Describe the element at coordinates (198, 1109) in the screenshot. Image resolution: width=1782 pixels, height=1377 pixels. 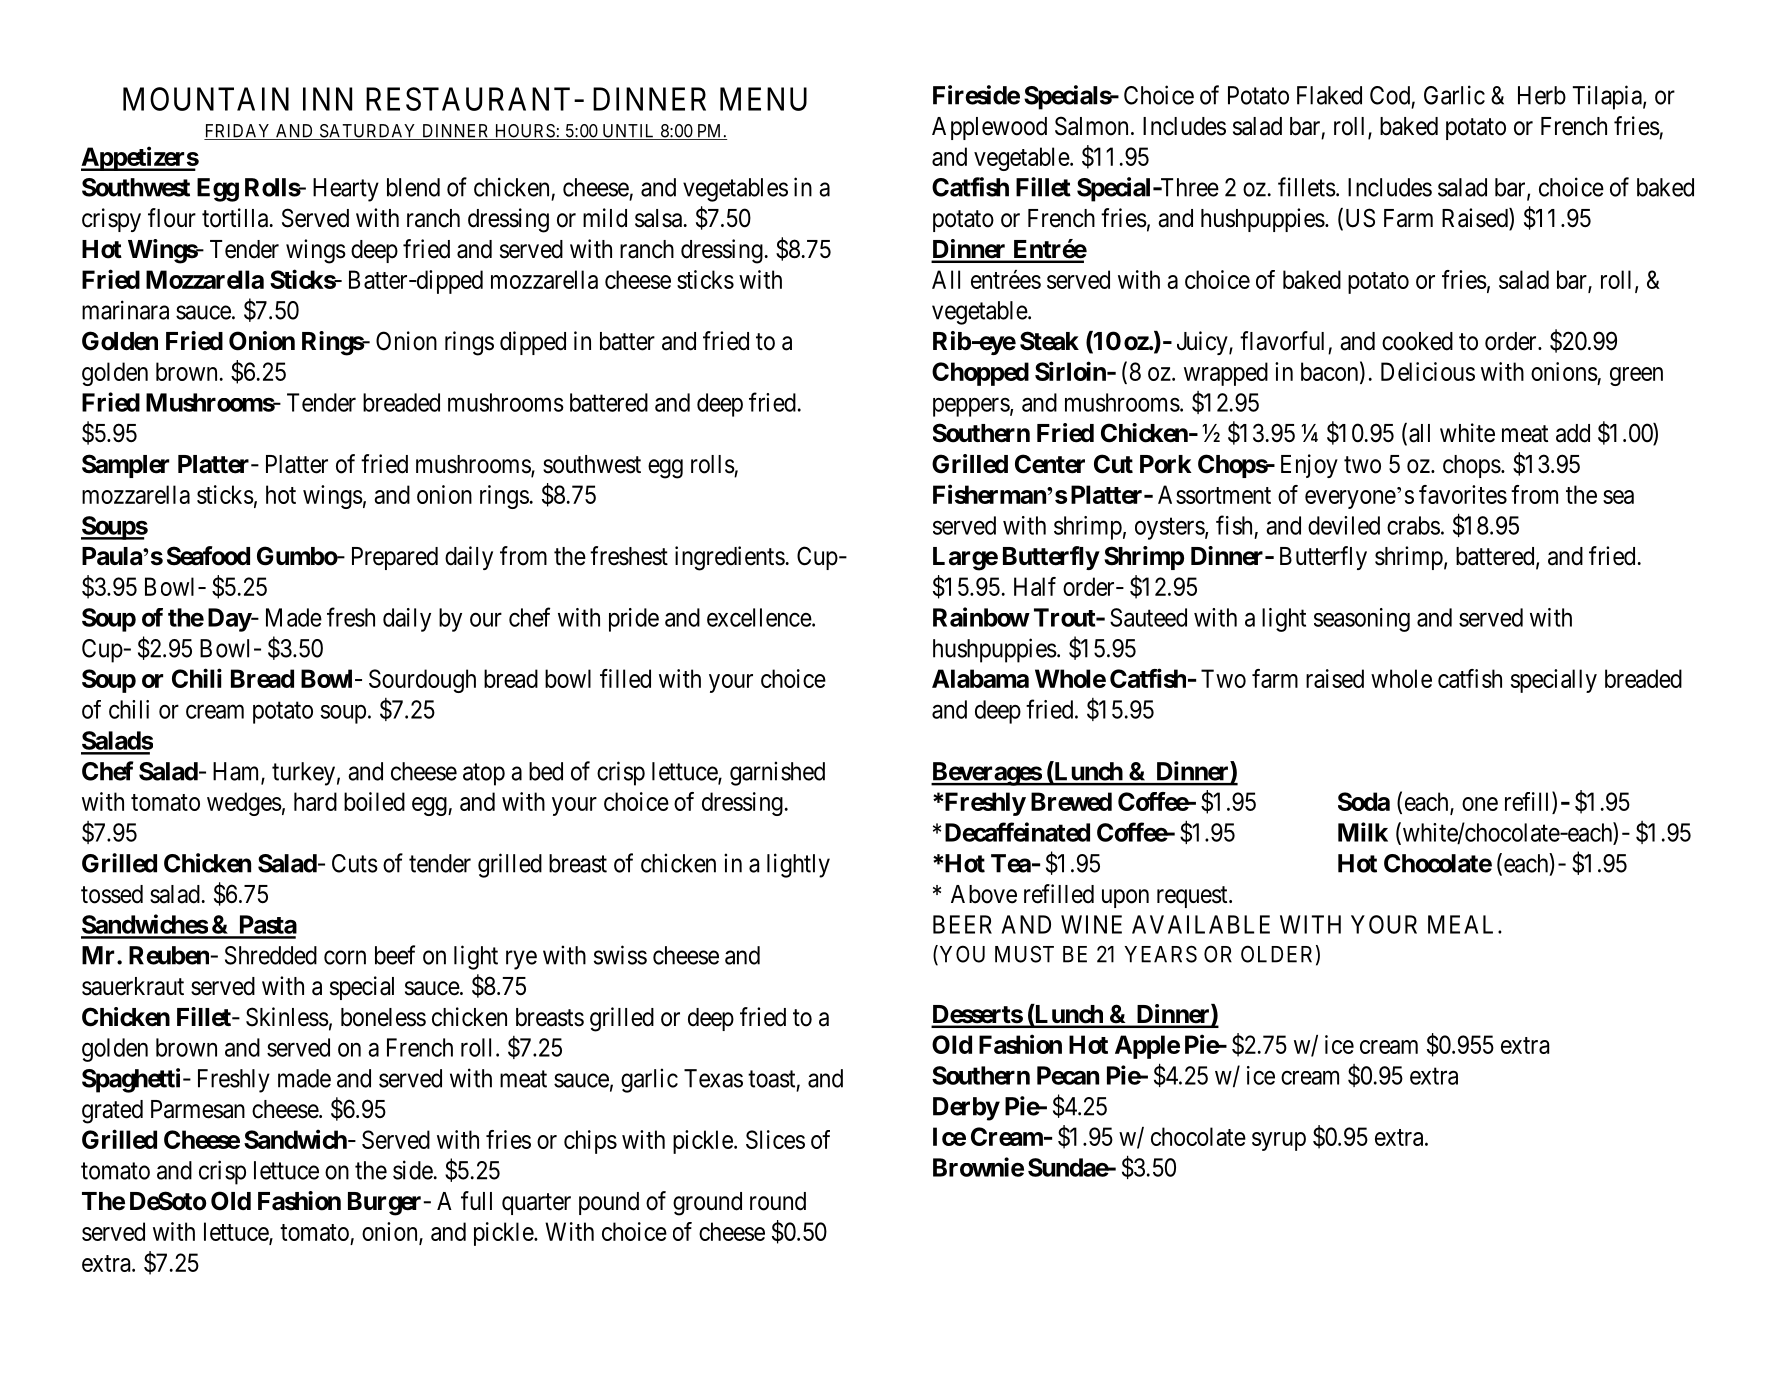
I see `Parmesan` at that location.
